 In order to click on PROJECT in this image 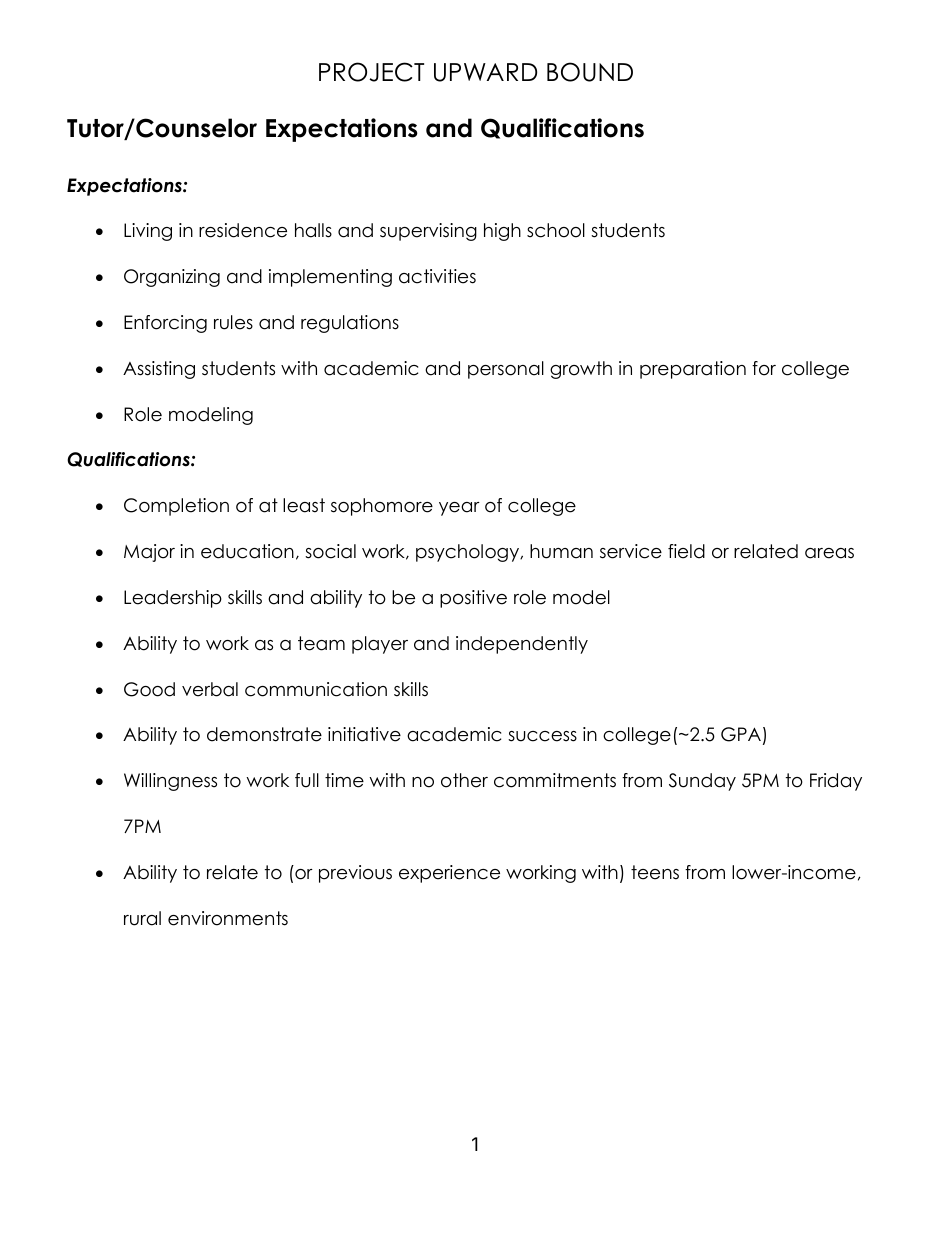, I will do `click(371, 72)`.
